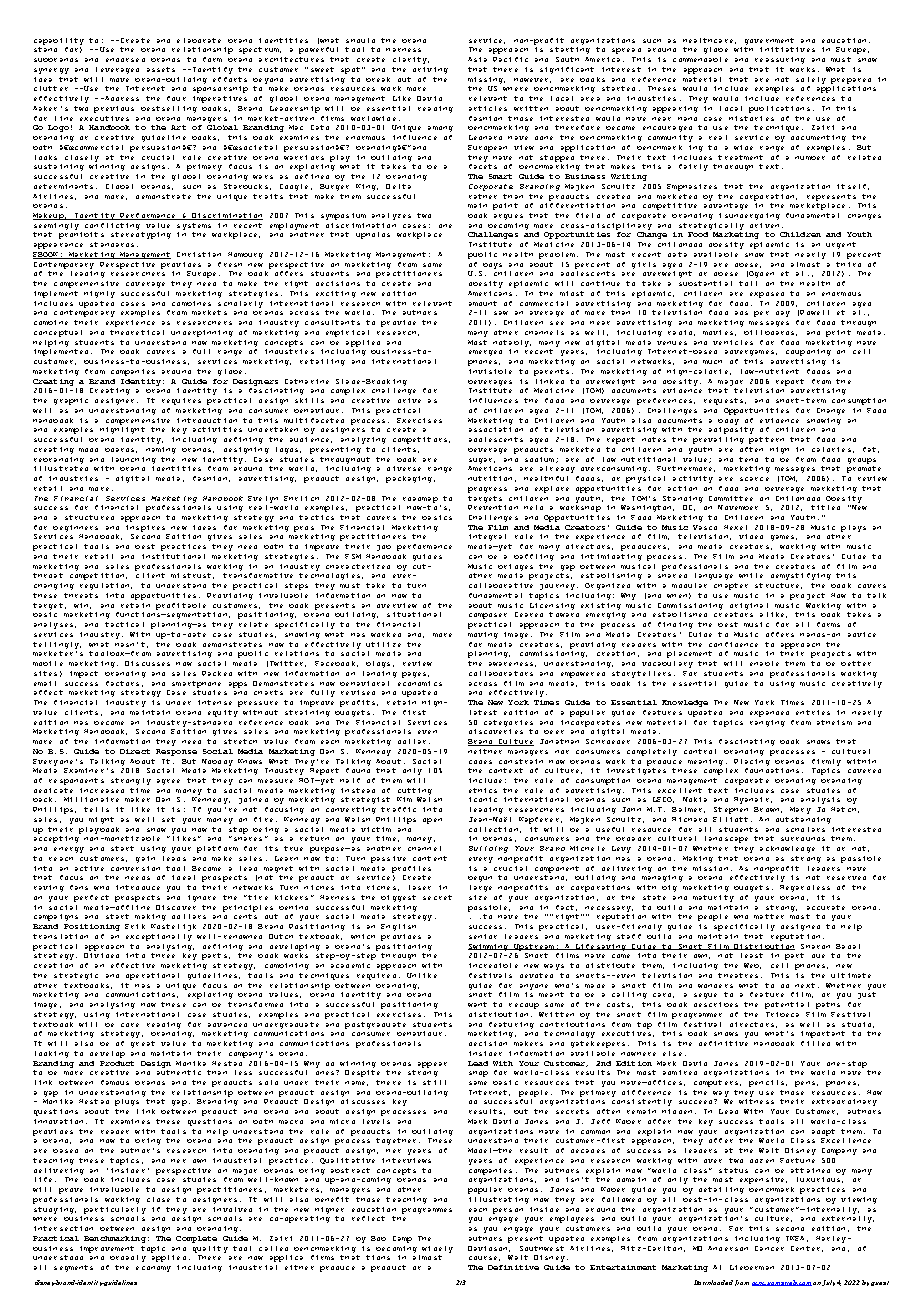 The height and width of the screenshot is (1308, 924). I want to click on programmes, so click(427, 1211).
